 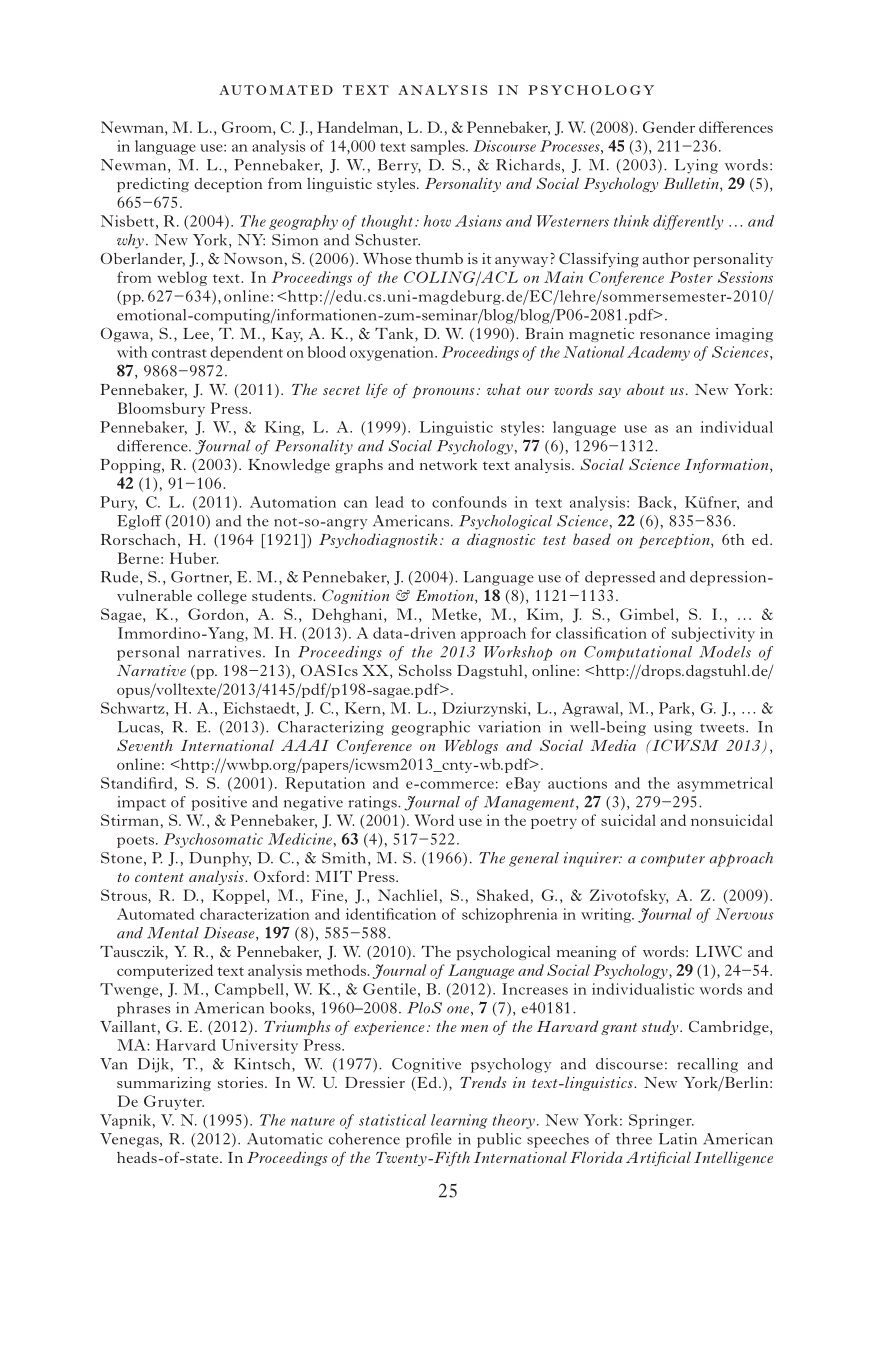 I want to click on lead, so click(x=390, y=502).
